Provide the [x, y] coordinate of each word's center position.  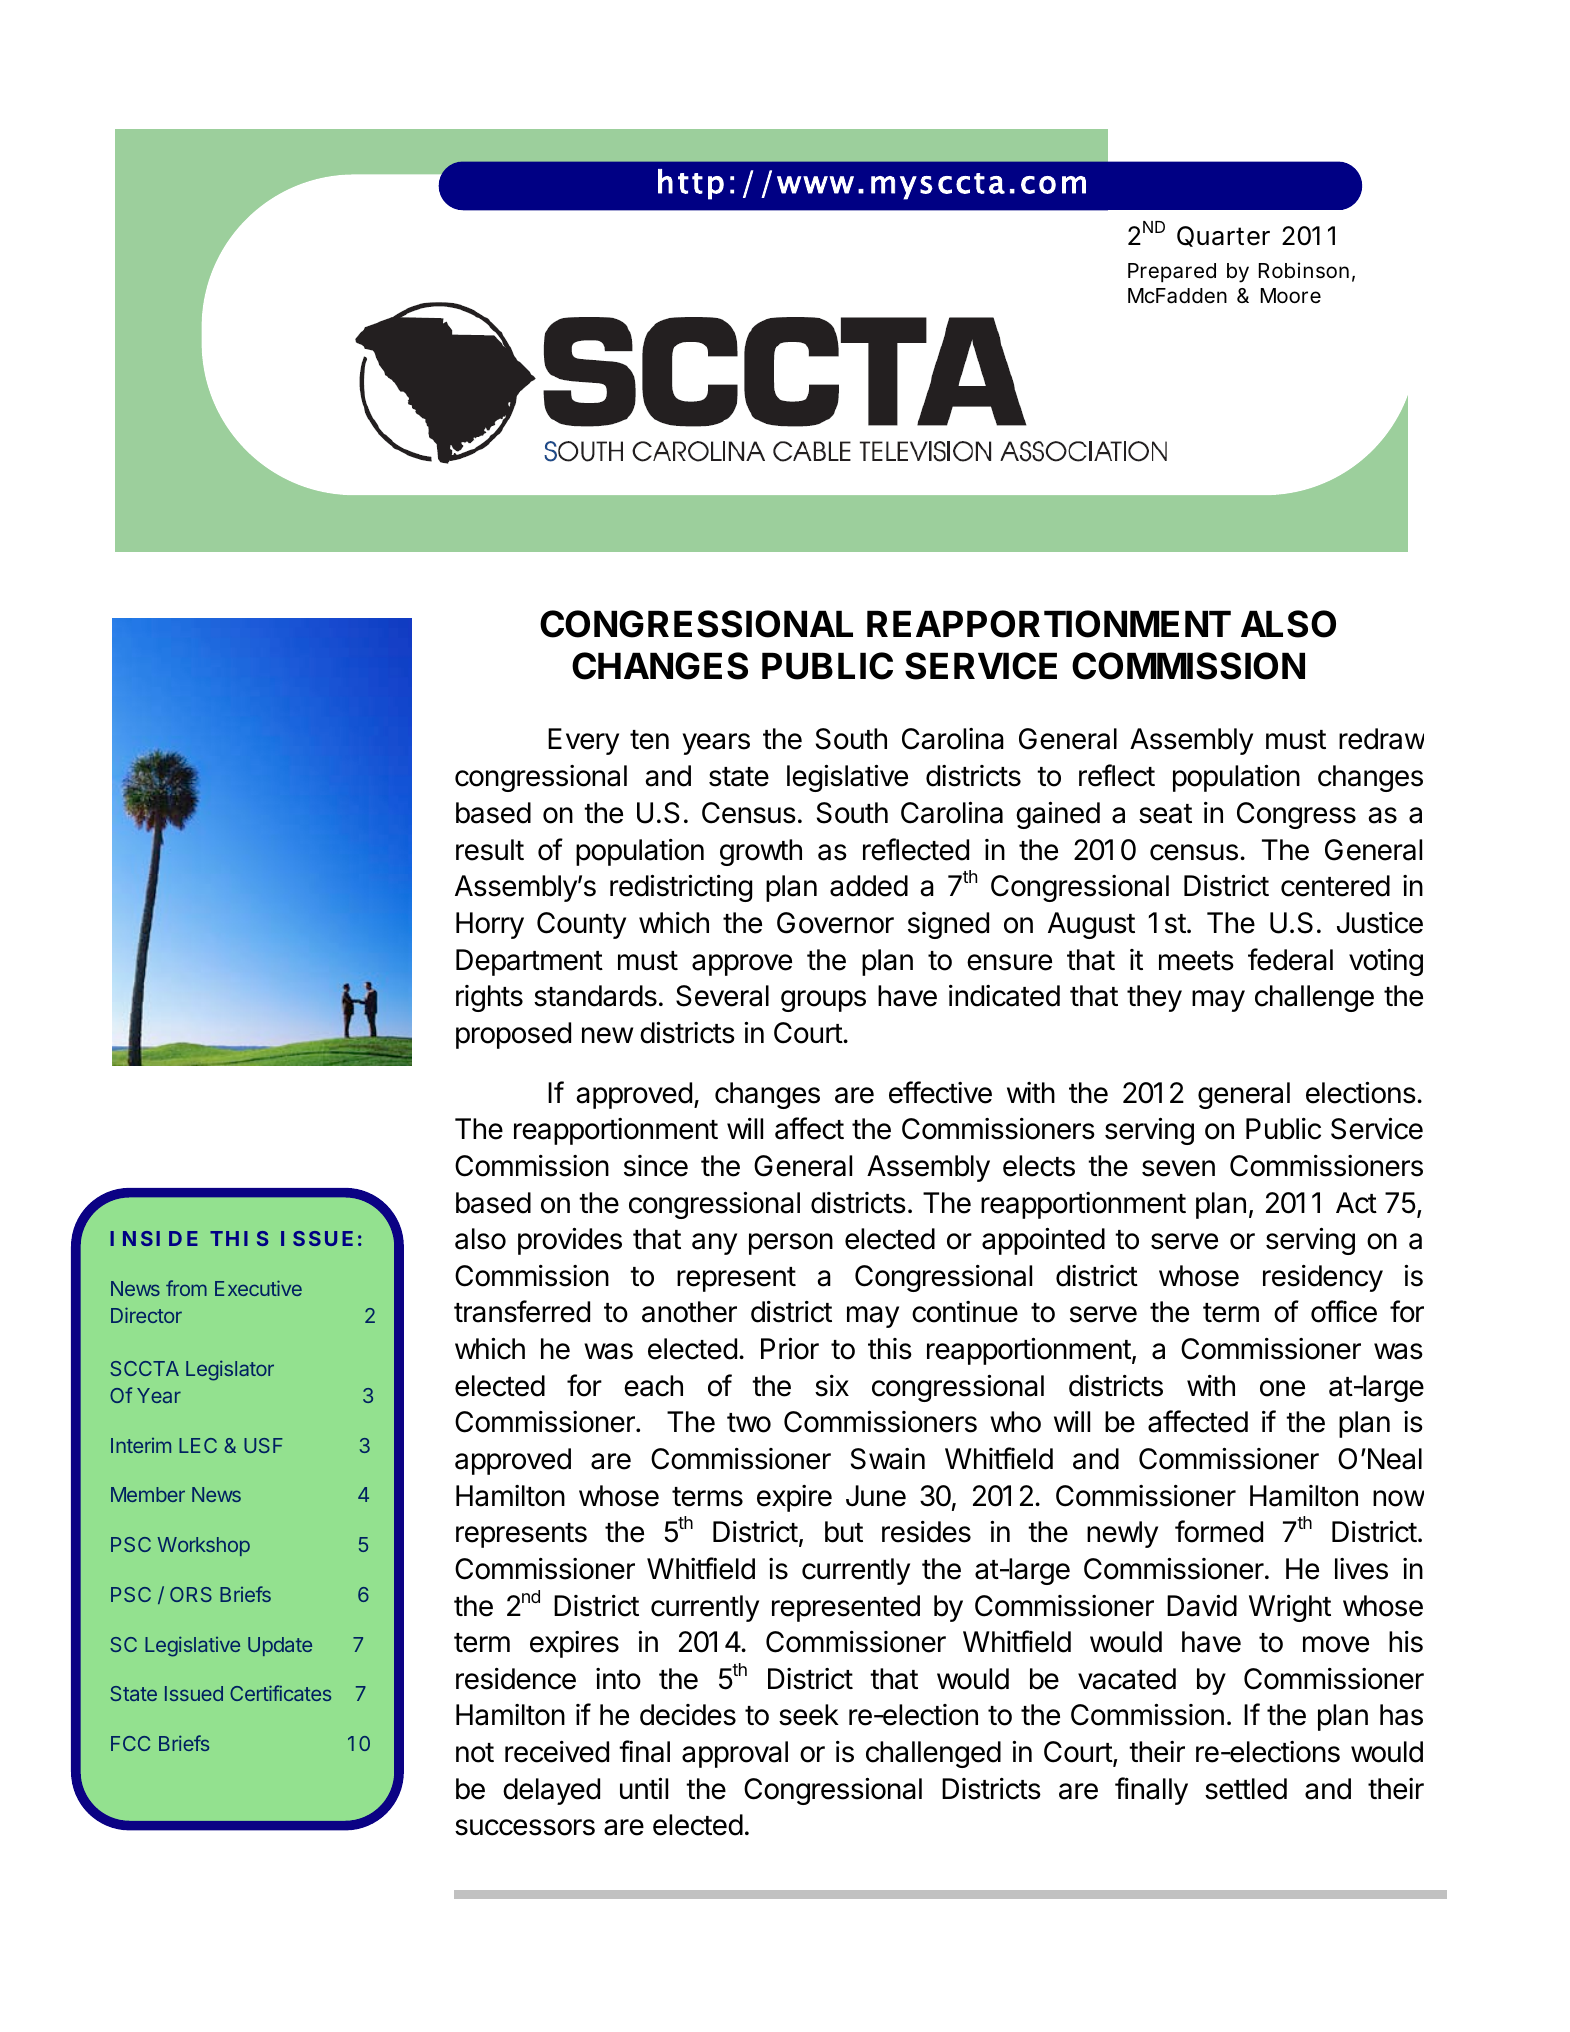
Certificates [280, 1693]
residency [1323, 1278]
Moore [1291, 296]
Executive [258, 1288]
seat [1165, 814]
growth [761, 852]
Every [583, 741]
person [791, 1244]
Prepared [1172, 273]
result [490, 850]
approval [735, 1754]
